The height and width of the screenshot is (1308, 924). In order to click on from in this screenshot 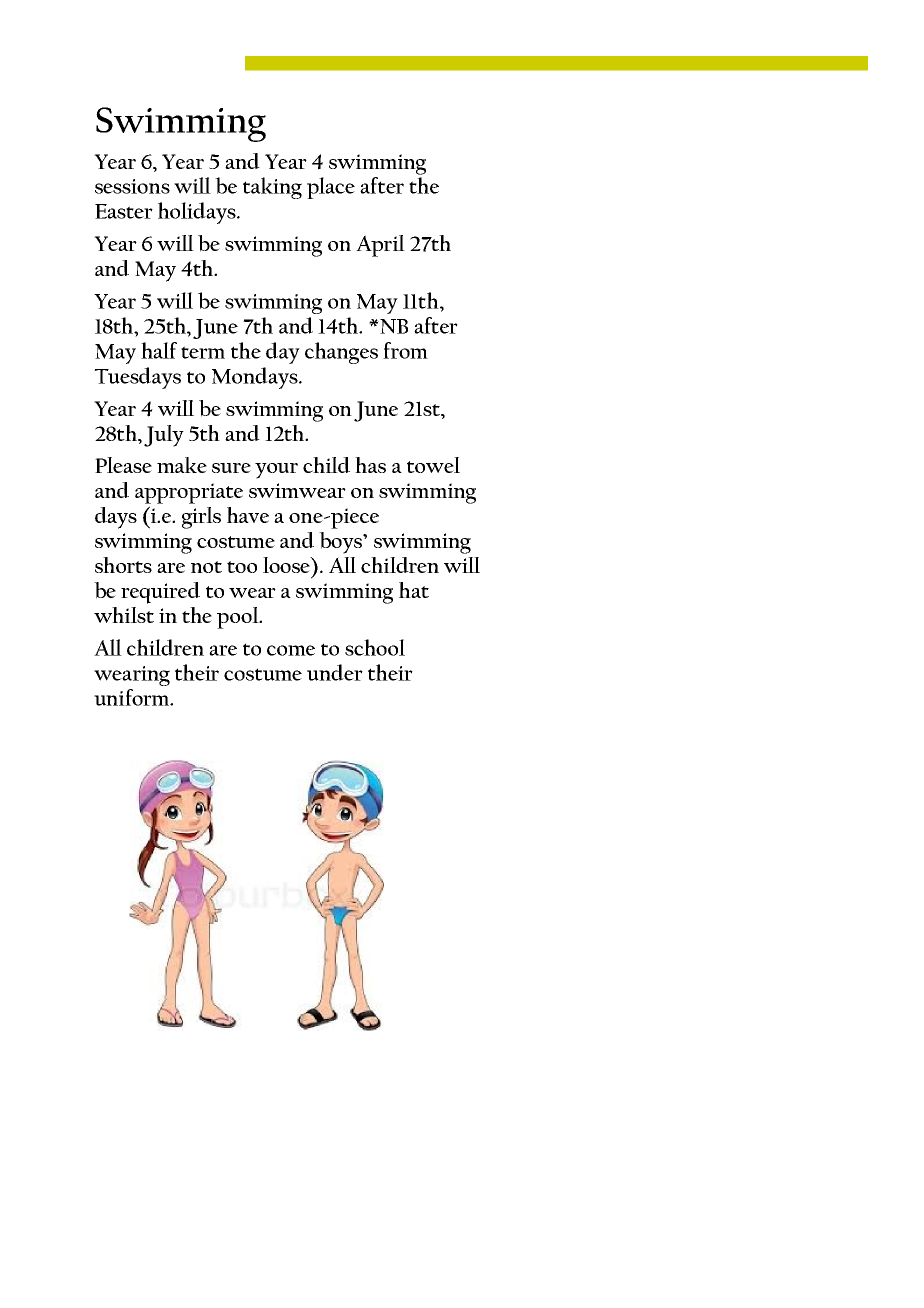, I will do `click(405, 350)`.
